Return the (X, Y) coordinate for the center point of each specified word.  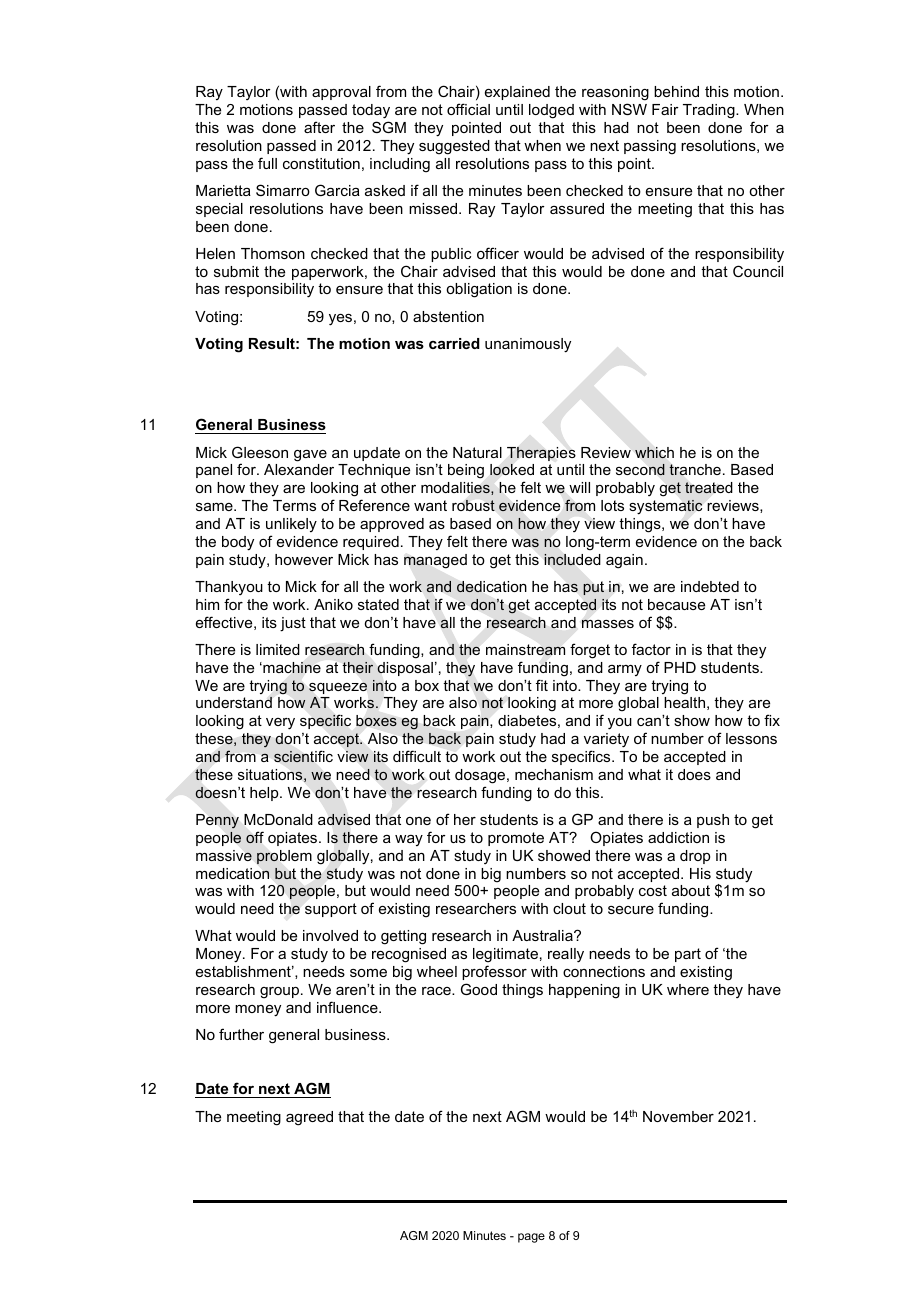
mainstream (525, 650)
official (468, 109)
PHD (680, 667)
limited (278, 649)
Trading (710, 111)
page (531, 1238)
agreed (309, 1118)
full (267, 163)
